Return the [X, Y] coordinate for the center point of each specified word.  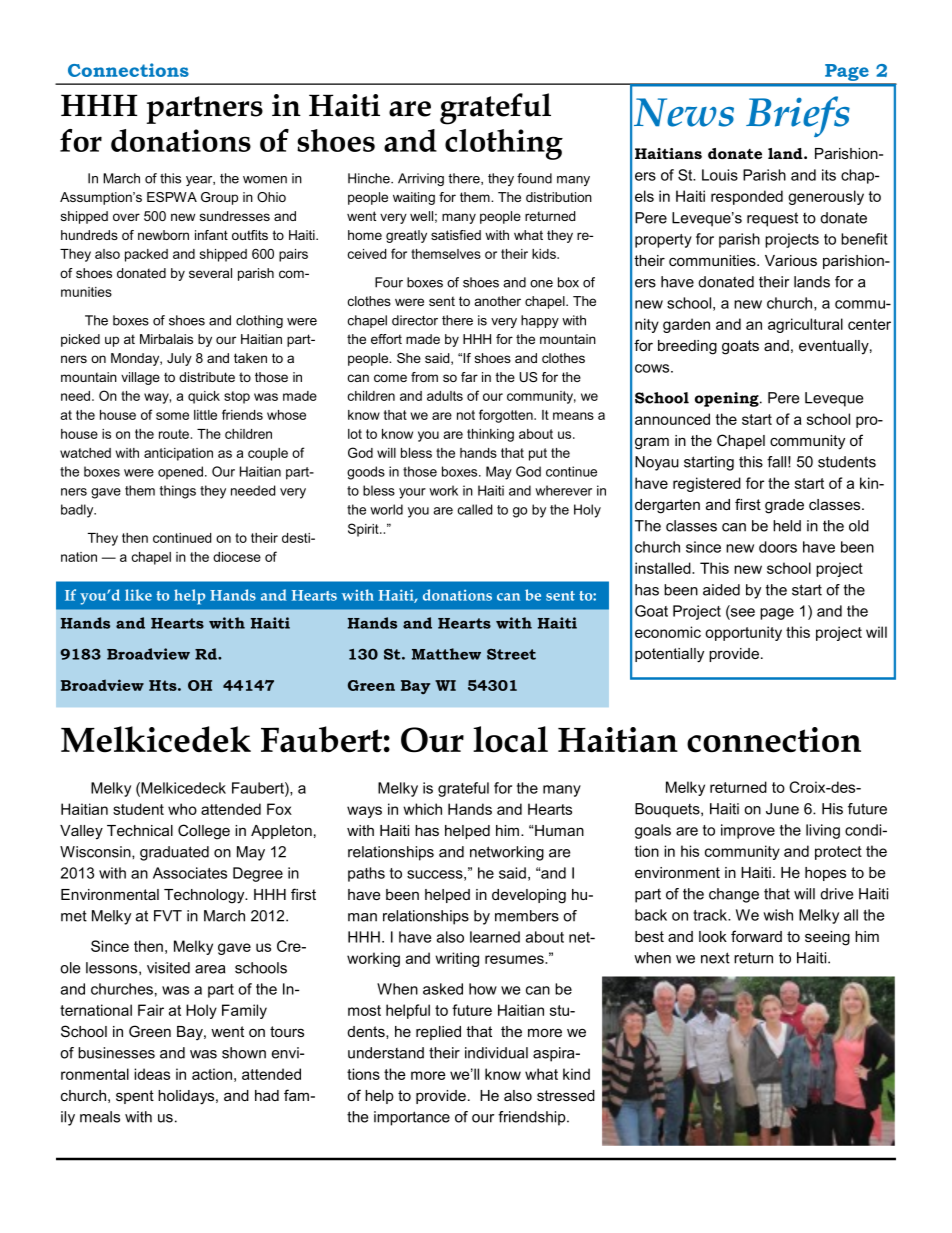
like [138, 595]
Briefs [798, 116]
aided [721, 590]
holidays [187, 1097]
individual [496, 1053]
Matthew [446, 654]
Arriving [421, 179]
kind [576, 1074]
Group [219, 198]
